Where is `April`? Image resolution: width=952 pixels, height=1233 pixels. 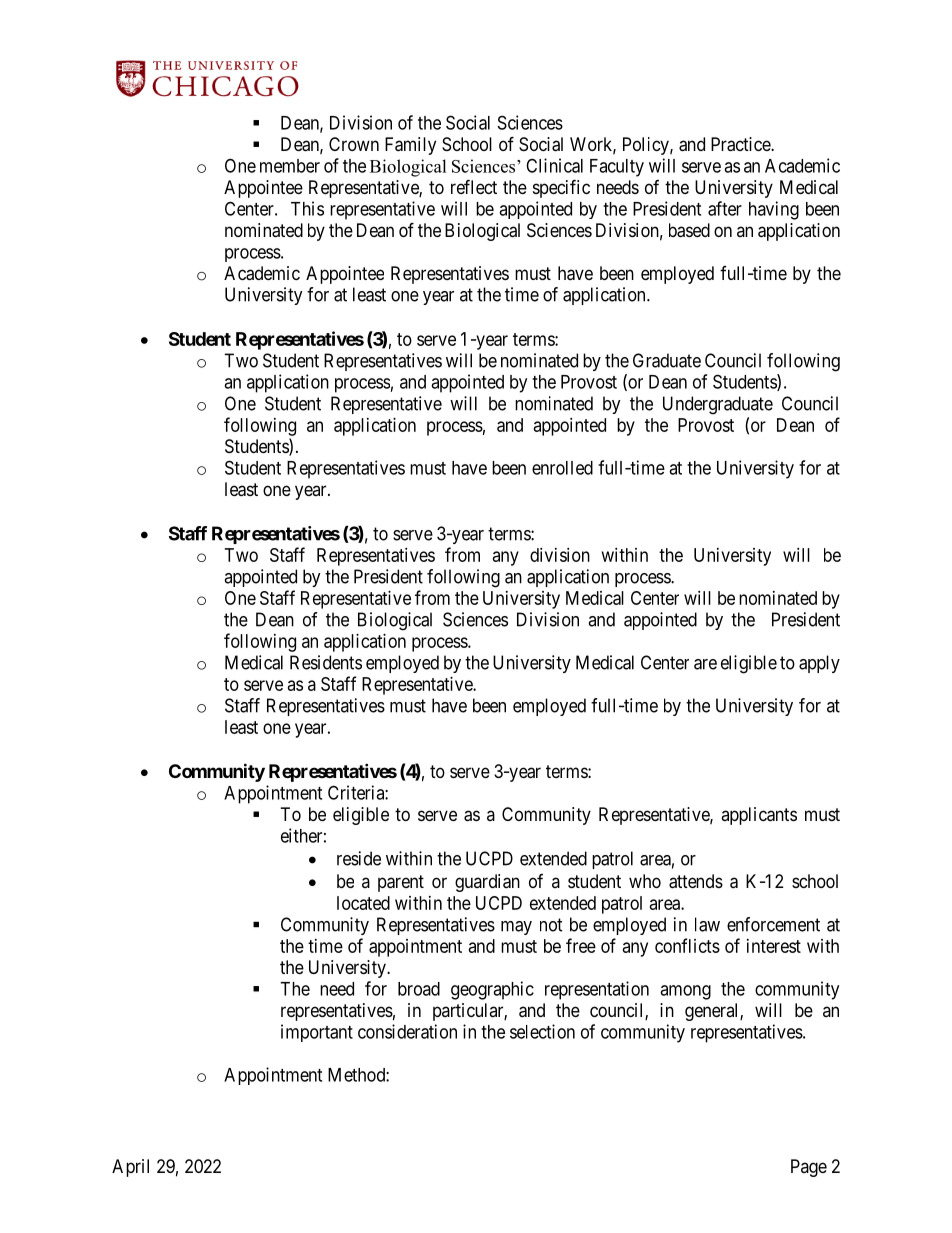 April is located at coordinates (130, 1168).
